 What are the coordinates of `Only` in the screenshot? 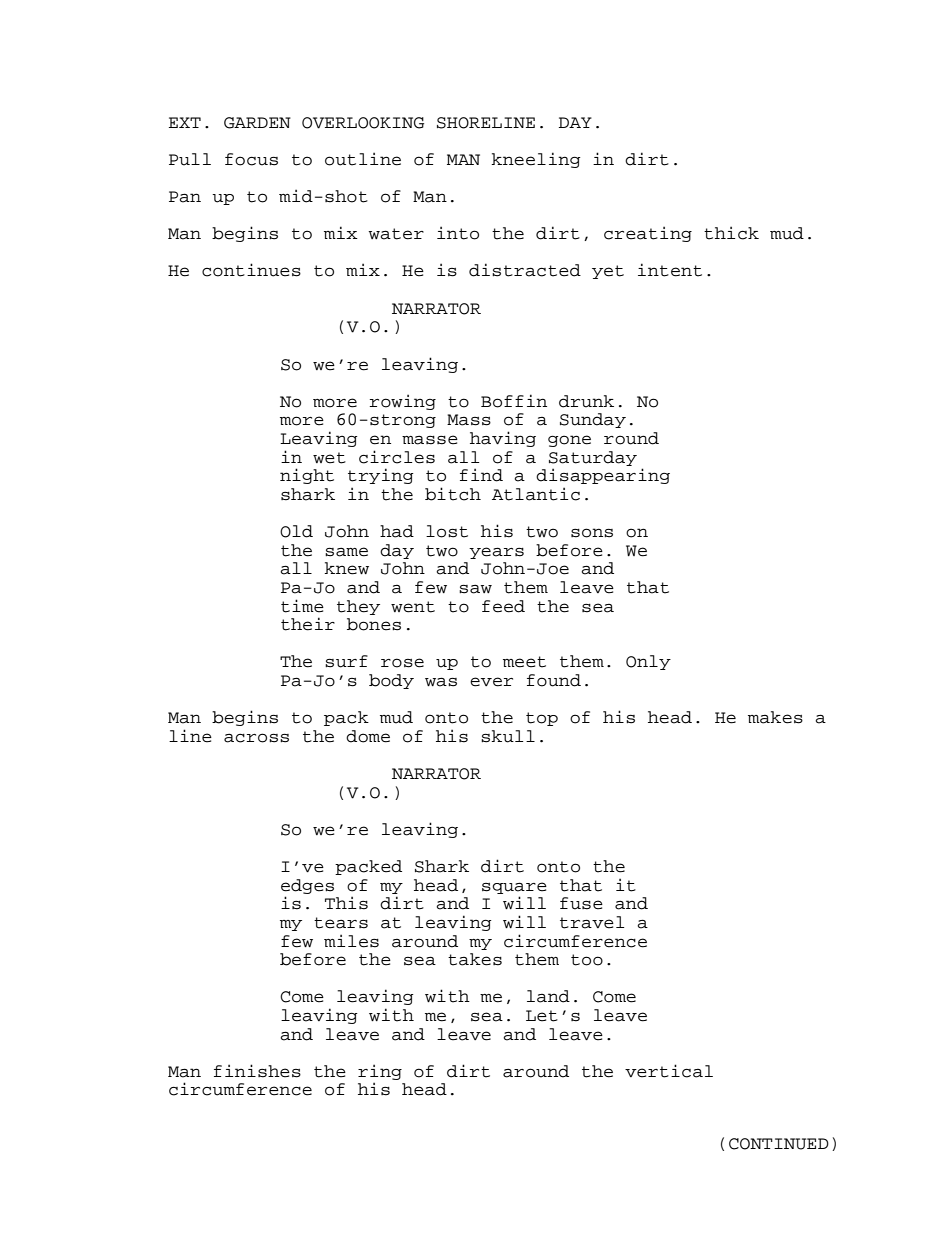 It's located at (648, 662).
